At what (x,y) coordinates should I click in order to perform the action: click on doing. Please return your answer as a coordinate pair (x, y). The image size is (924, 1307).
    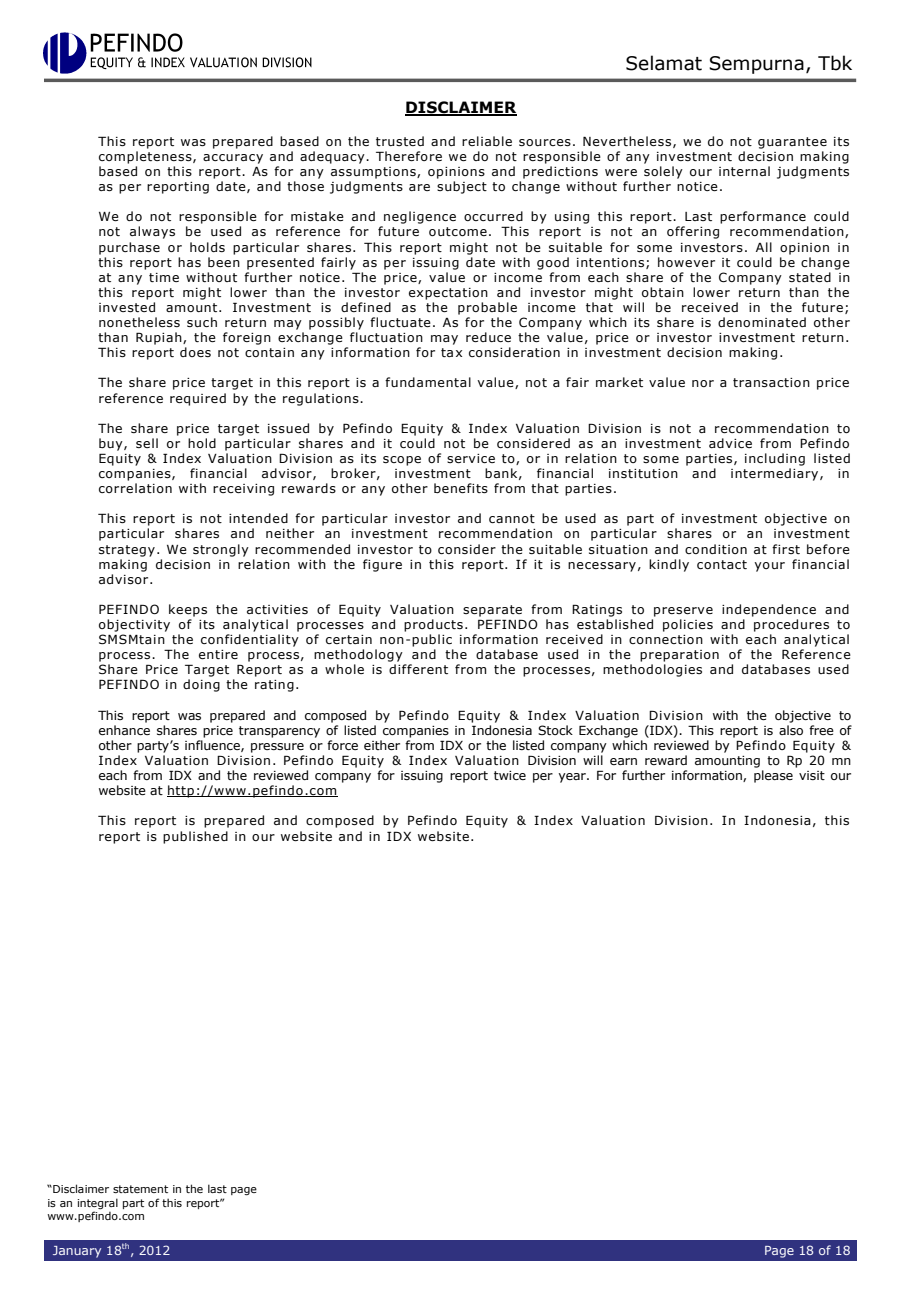
    Looking at the image, I should click on (201, 685).
